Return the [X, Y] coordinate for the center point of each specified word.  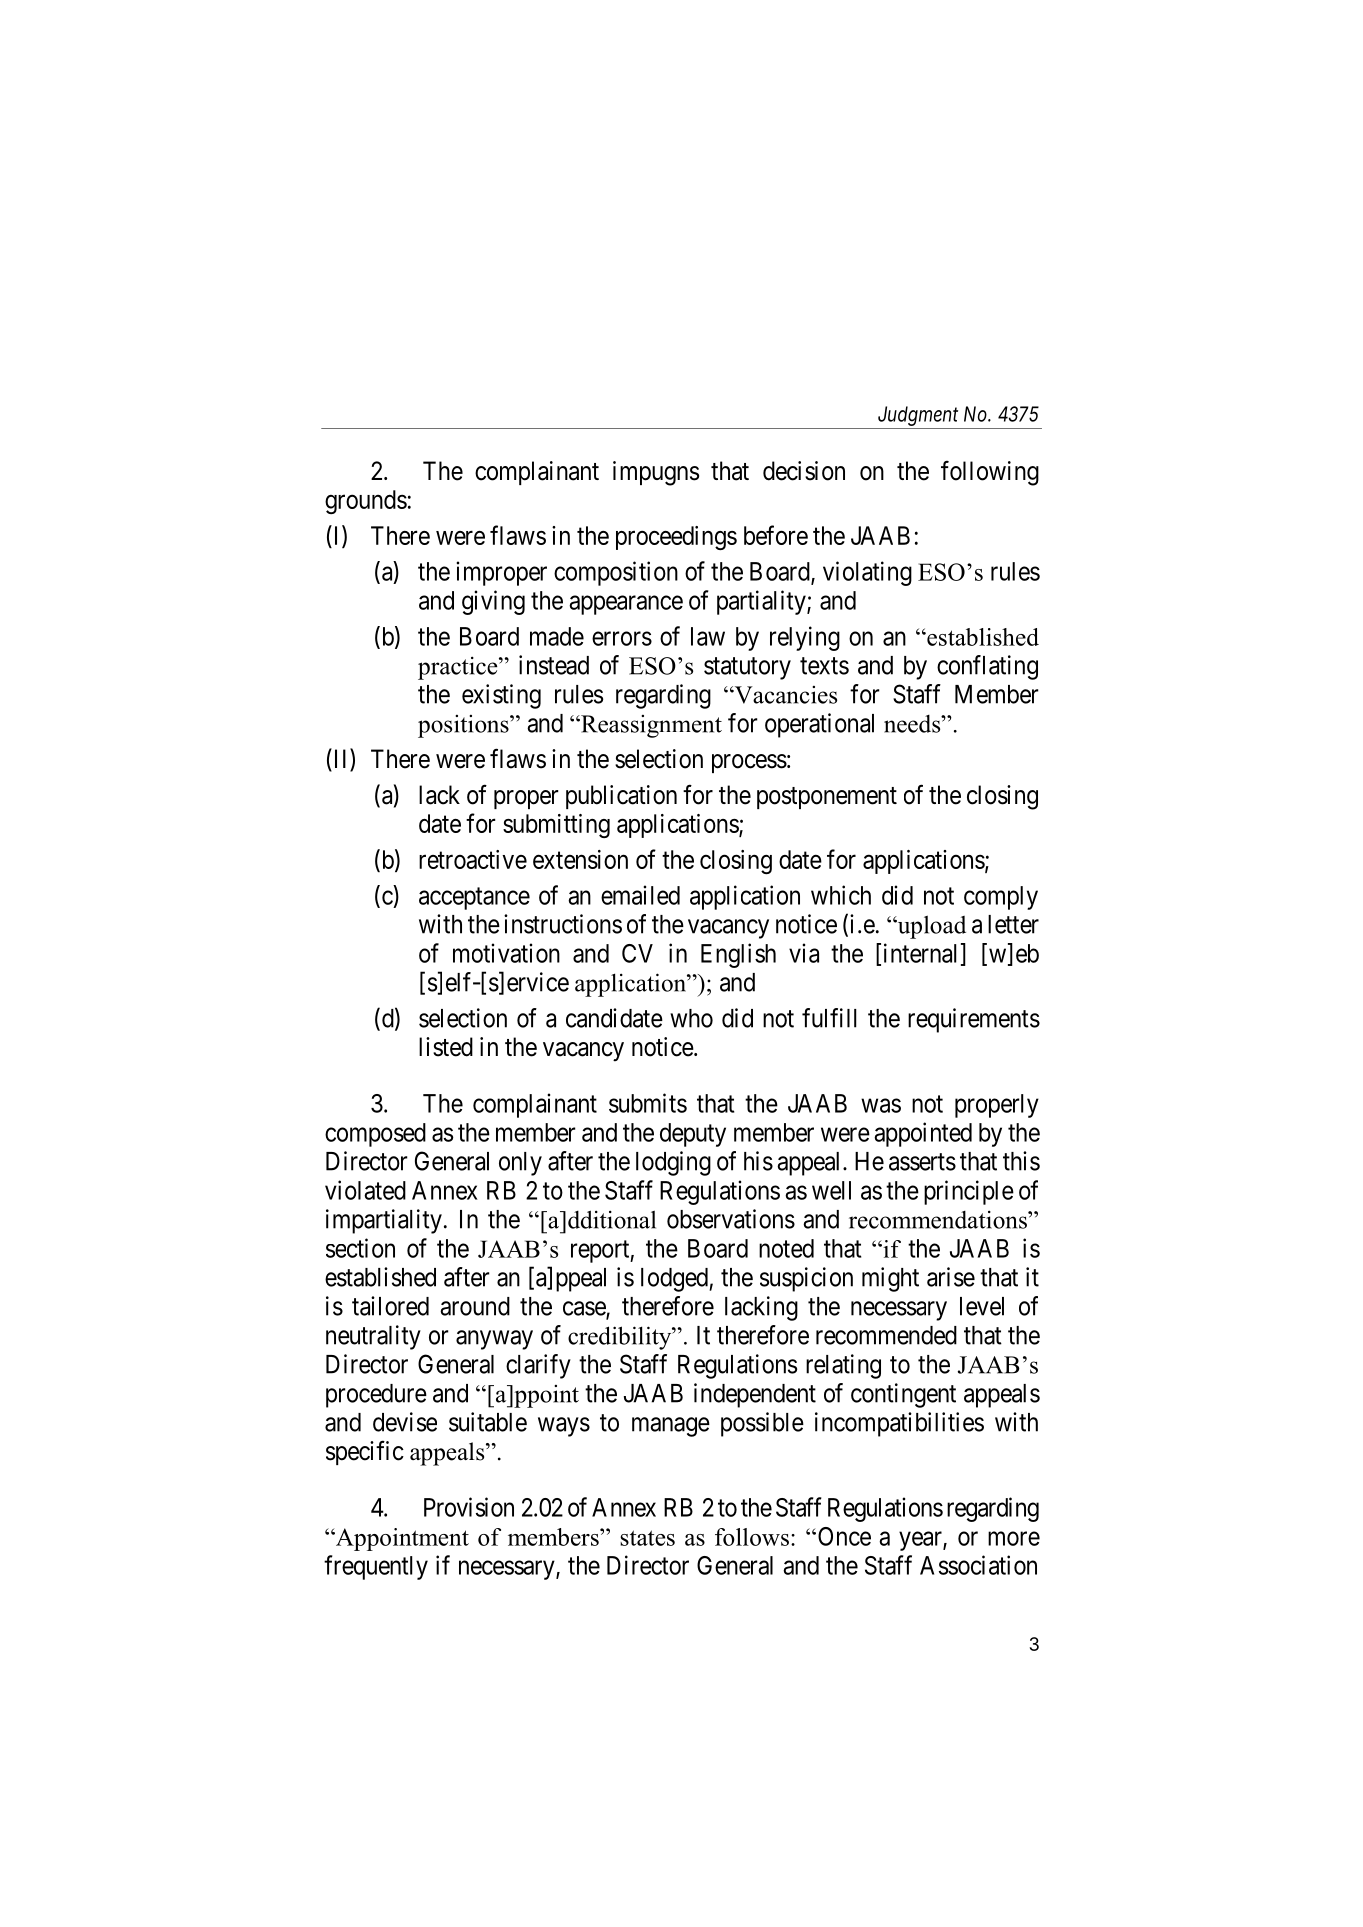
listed [446, 1047]
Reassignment [650, 726]
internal [921, 954]
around [475, 1306]
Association [978, 1565]
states [647, 1538]
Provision [469, 1507]
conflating [987, 667]
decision [804, 471]
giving [493, 602]
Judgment [918, 416]
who [691, 1018]
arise [951, 1277]
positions [464, 726]
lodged [675, 1280]
